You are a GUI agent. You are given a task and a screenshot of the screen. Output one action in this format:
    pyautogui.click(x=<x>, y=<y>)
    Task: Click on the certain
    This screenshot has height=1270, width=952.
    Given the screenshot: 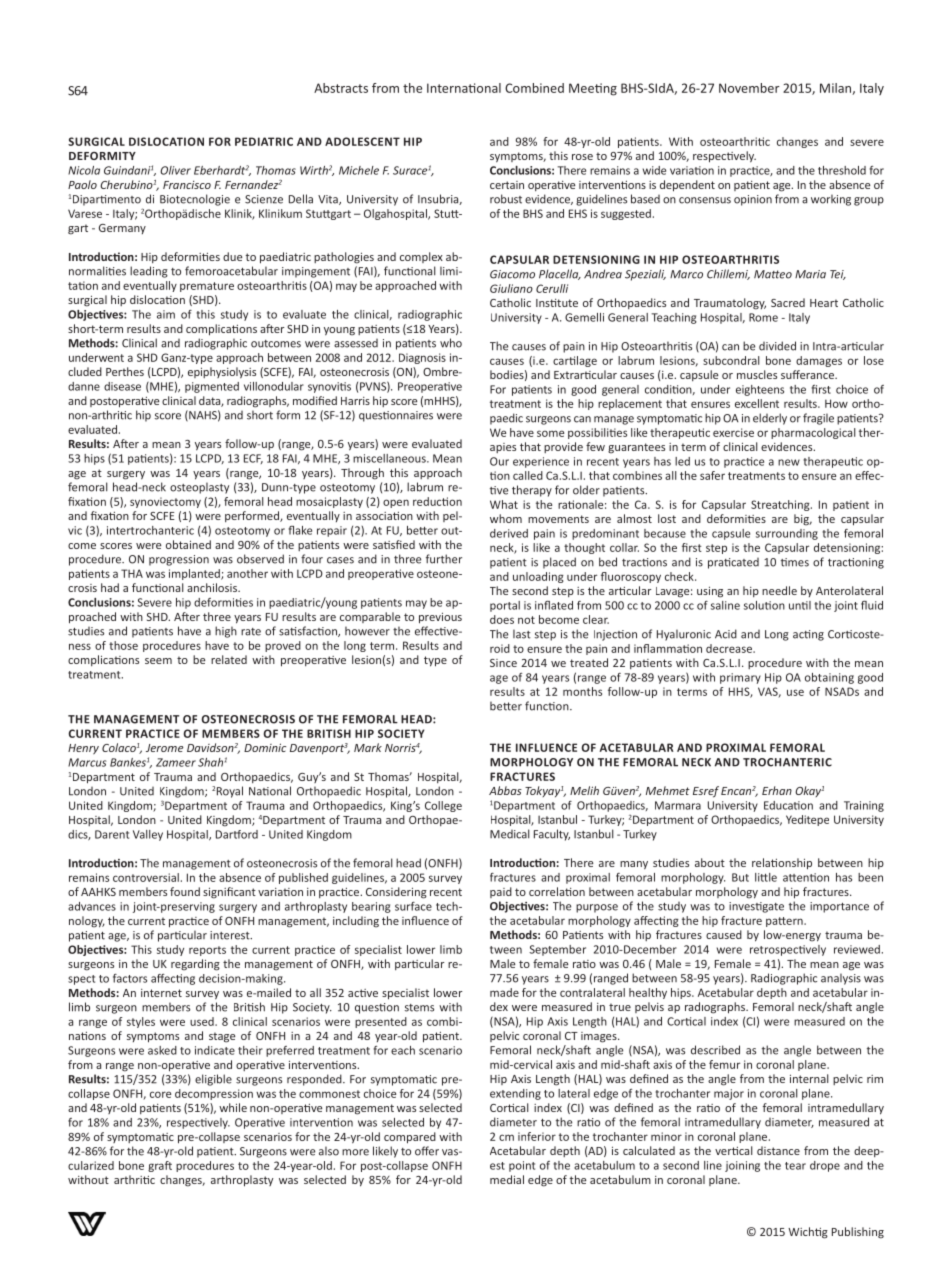 What is the action you would take?
    pyautogui.click(x=507, y=185)
